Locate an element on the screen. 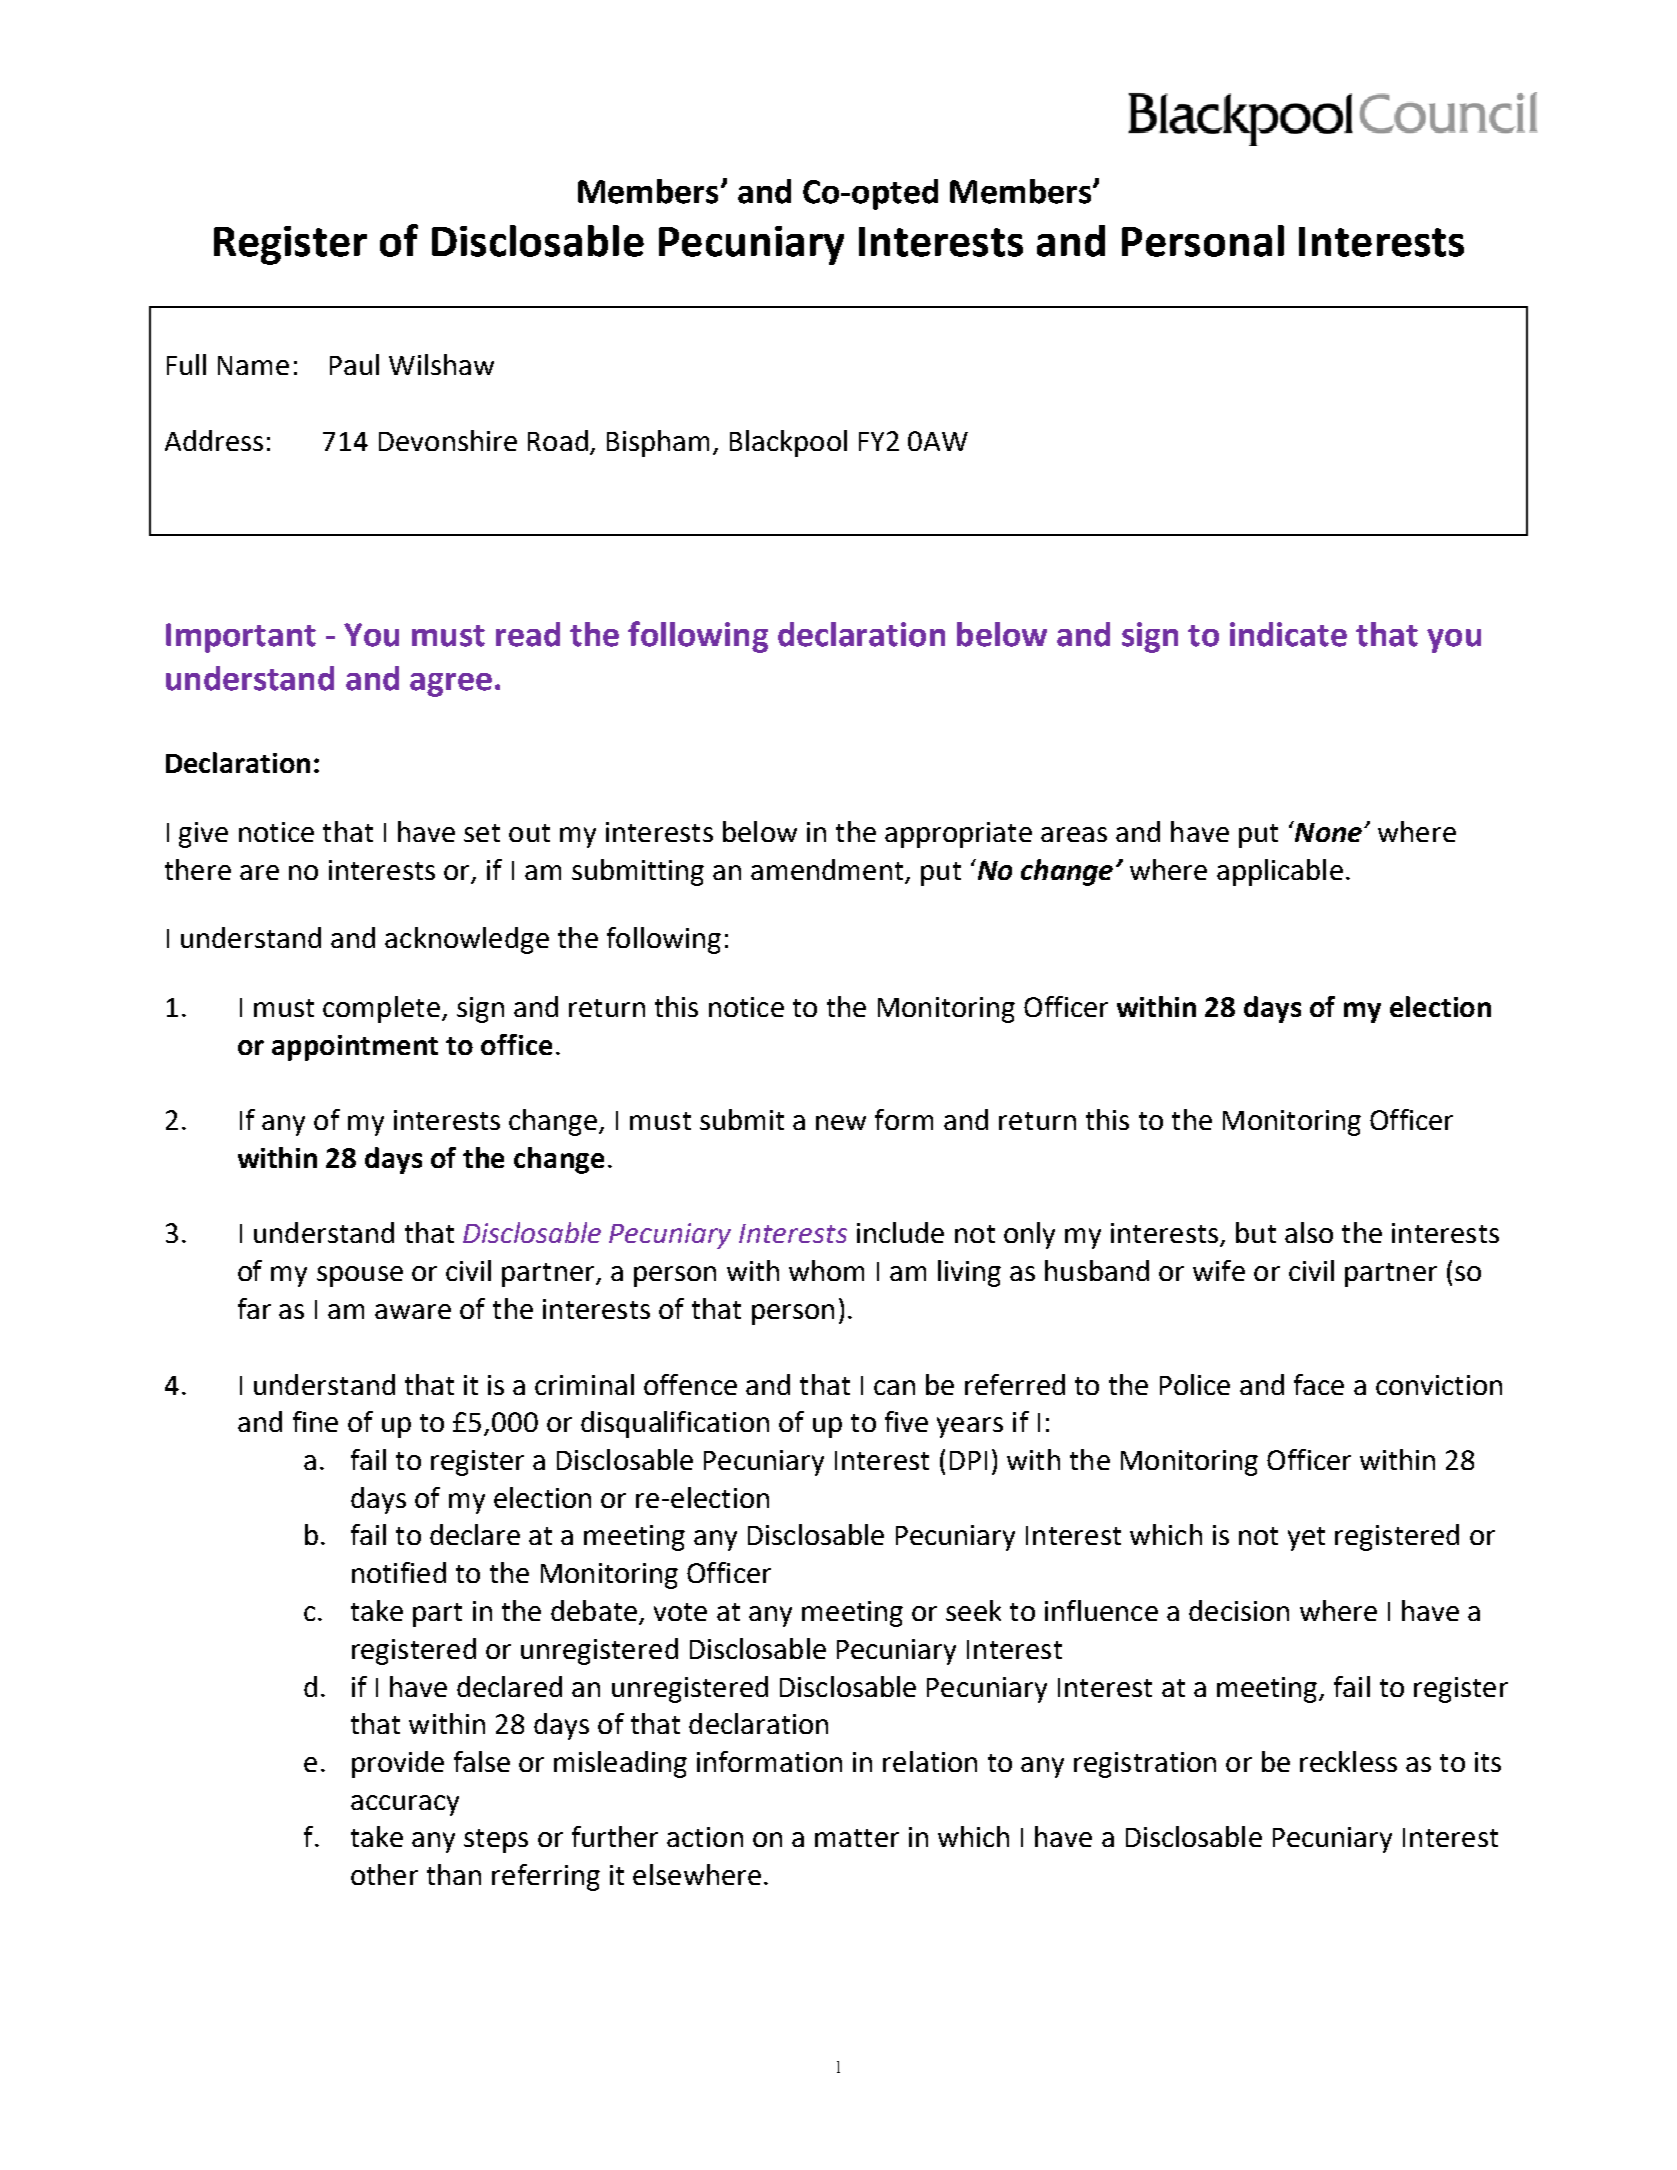 The image size is (1677, 2170). aware is located at coordinates (413, 1311).
